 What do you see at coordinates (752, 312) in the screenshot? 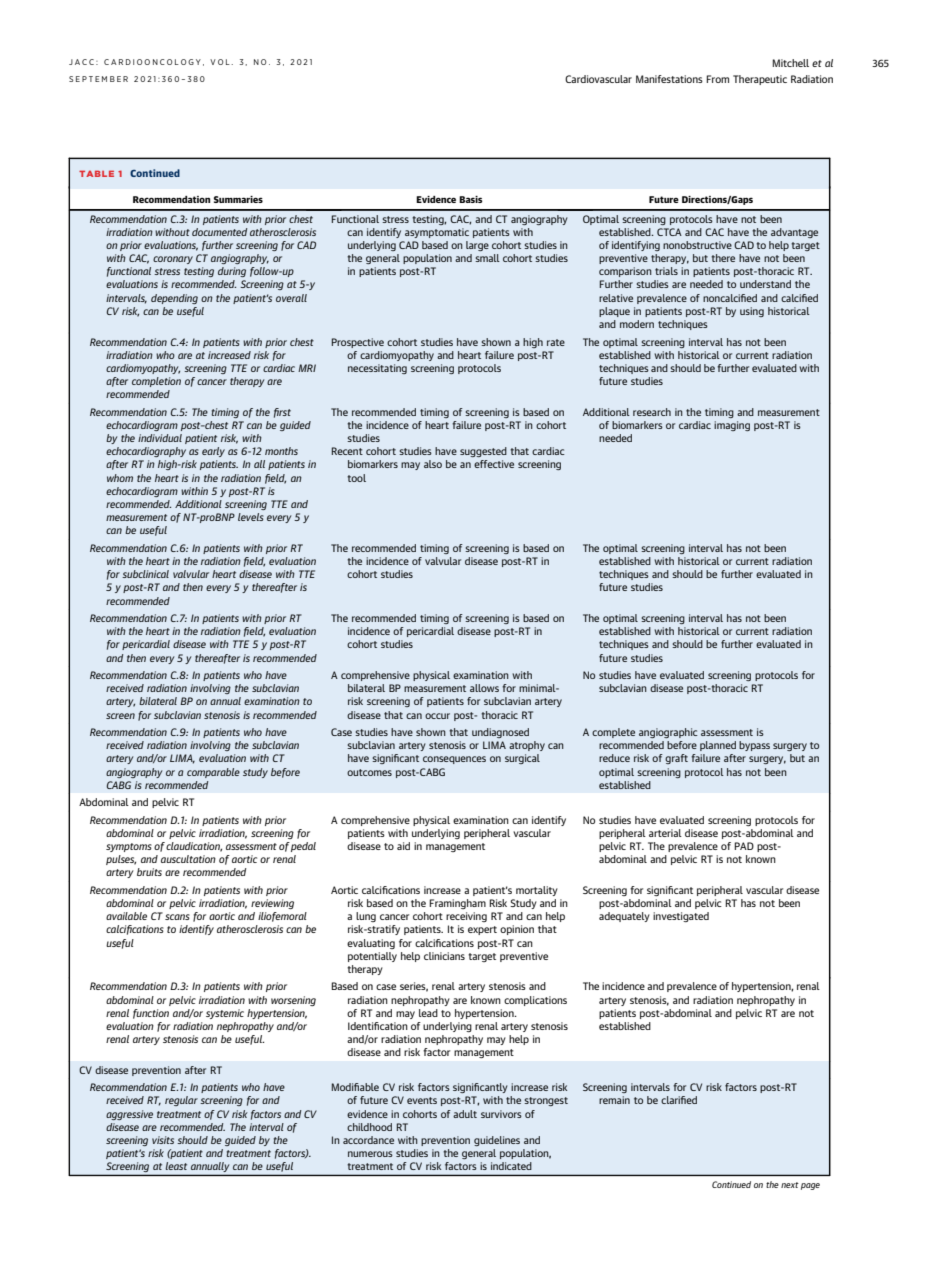
I see `using` at bounding box center [752, 312].
